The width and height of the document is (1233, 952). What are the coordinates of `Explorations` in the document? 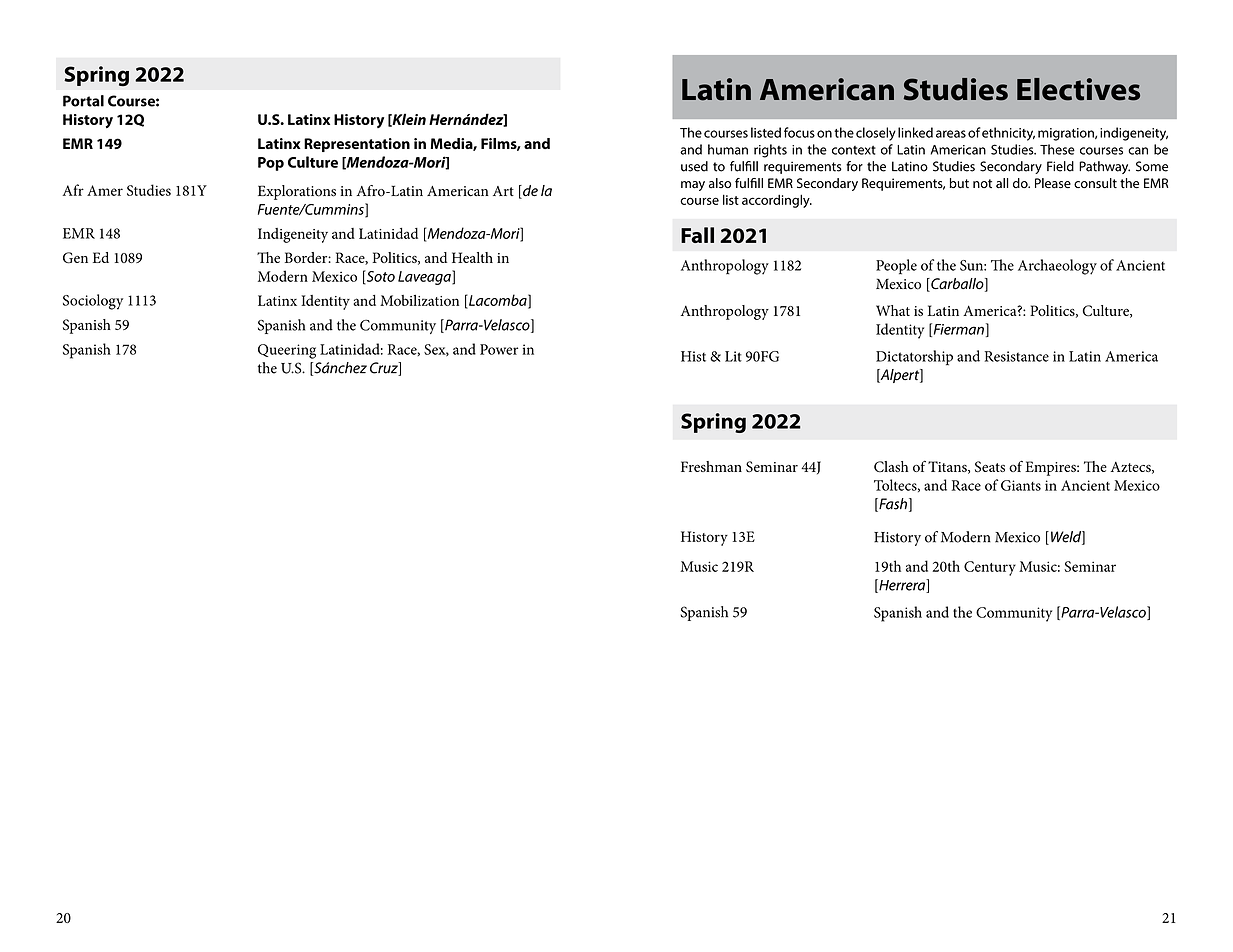 It's located at (297, 192).
